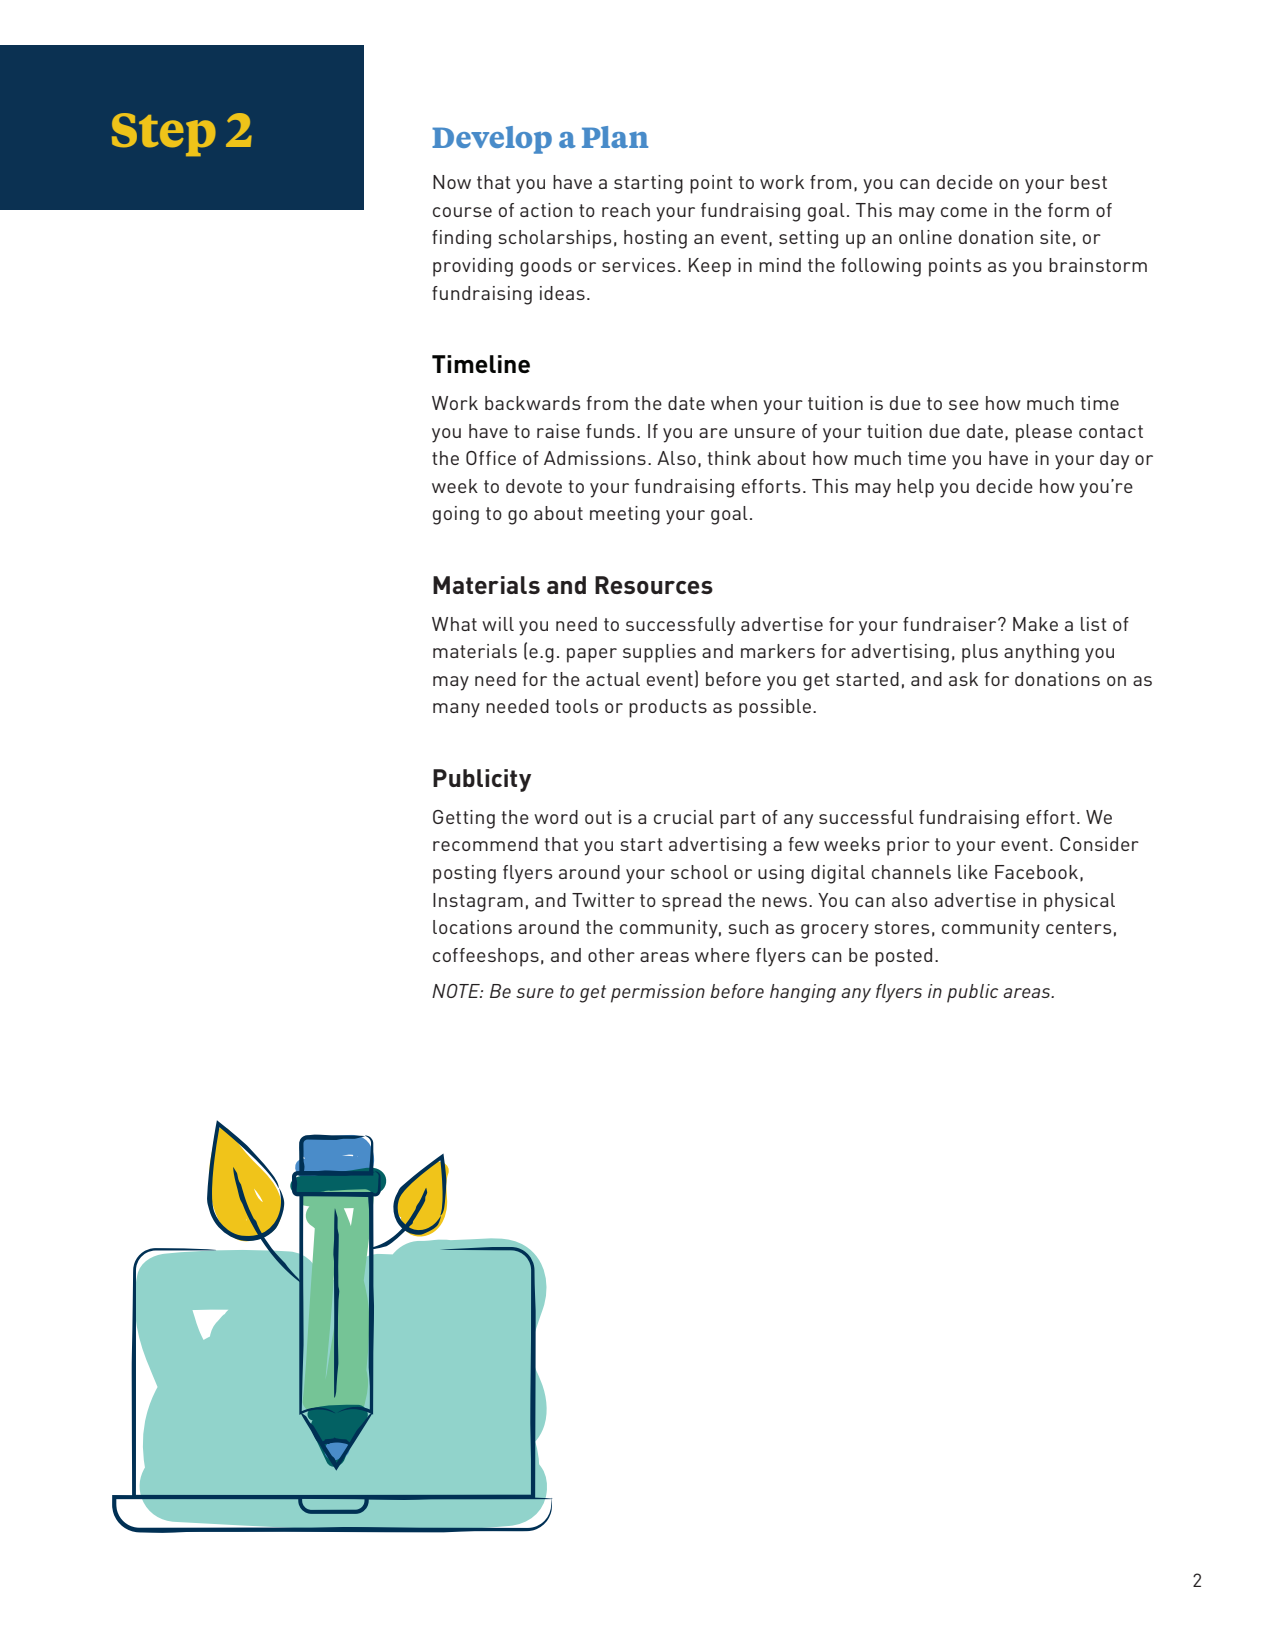  I want to click on ideas, so click(562, 293).
